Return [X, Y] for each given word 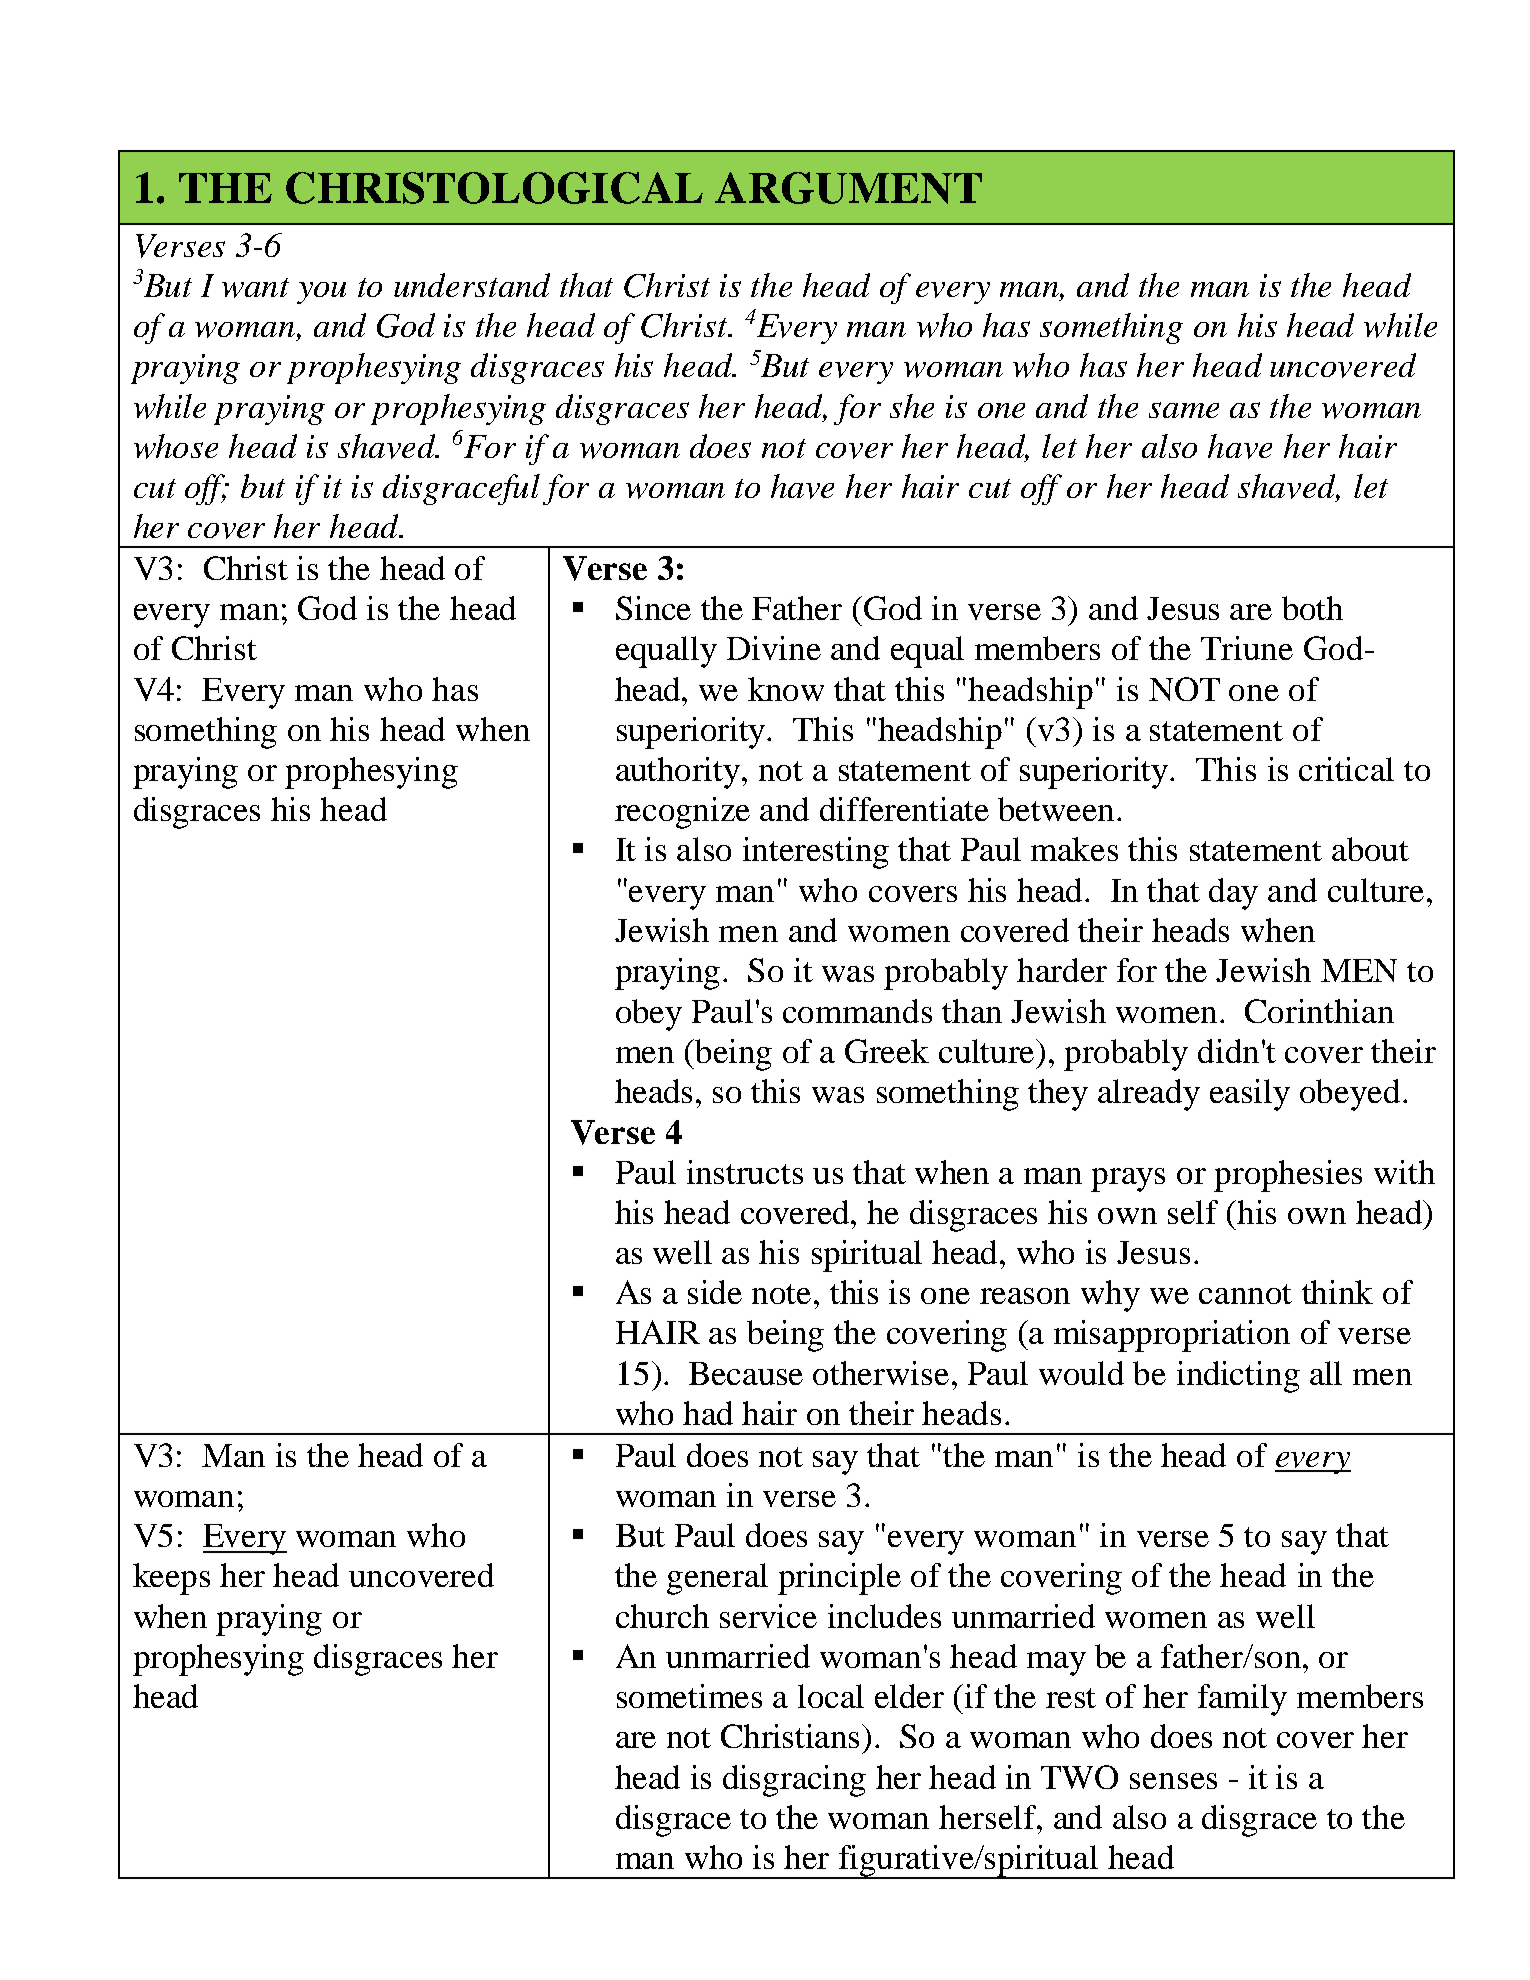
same [1184, 410]
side [715, 1292]
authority [679, 773]
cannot [1245, 1294]
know [786, 689]
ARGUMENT [848, 188]
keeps [171, 1579]
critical [1346, 769]
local [831, 1696]
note [781, 1294]
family [1242, 1700]
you [321, 293]
